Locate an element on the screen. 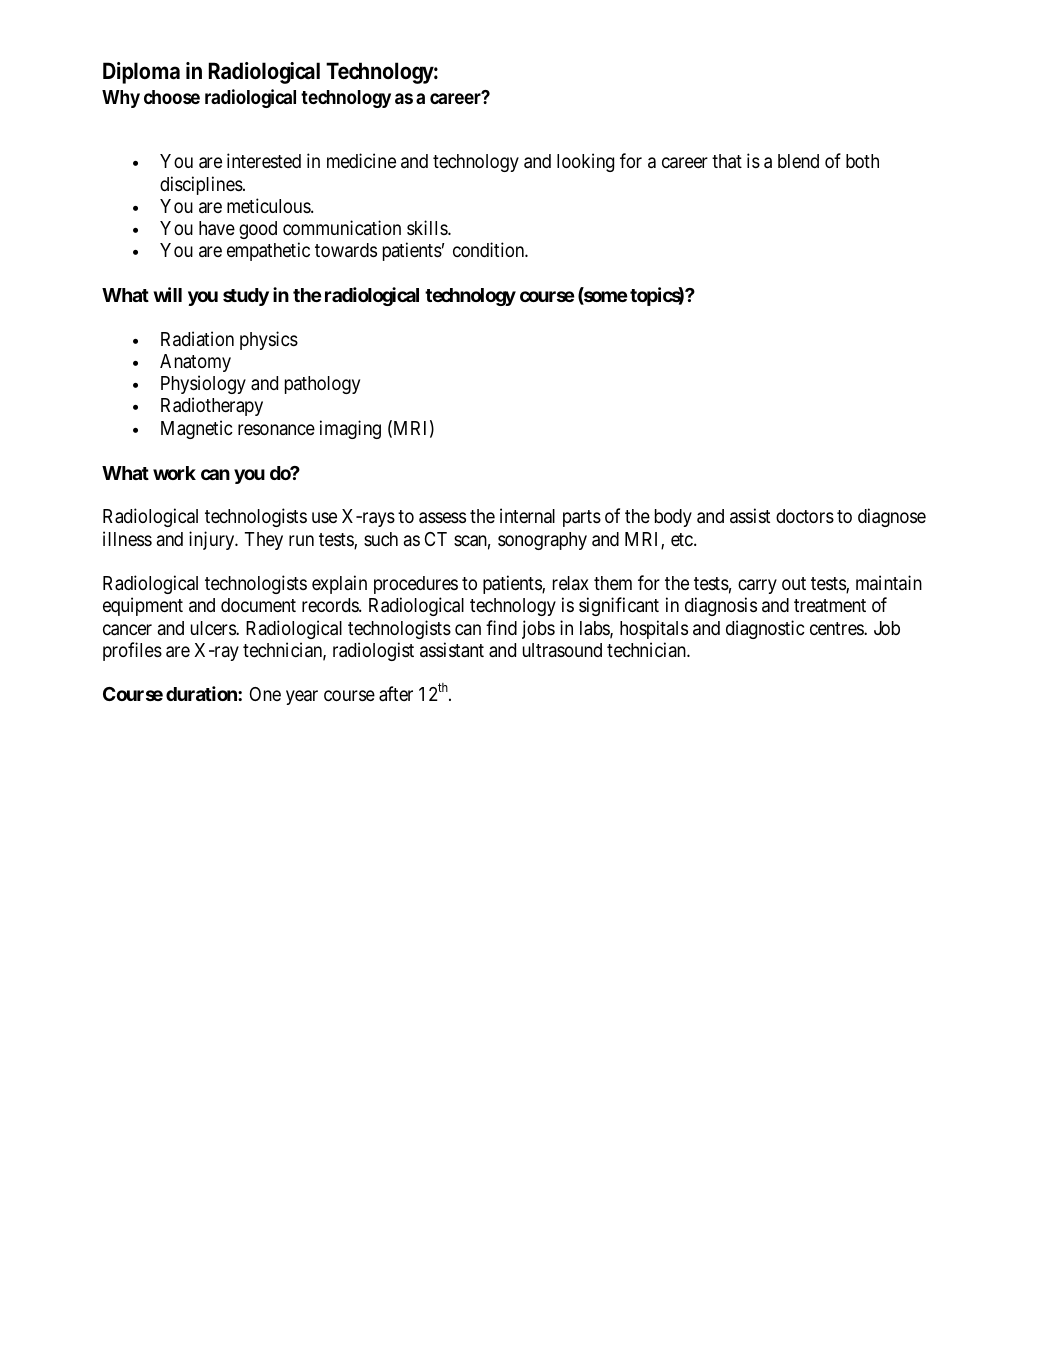  choose is located at coordinates (172, 97).
